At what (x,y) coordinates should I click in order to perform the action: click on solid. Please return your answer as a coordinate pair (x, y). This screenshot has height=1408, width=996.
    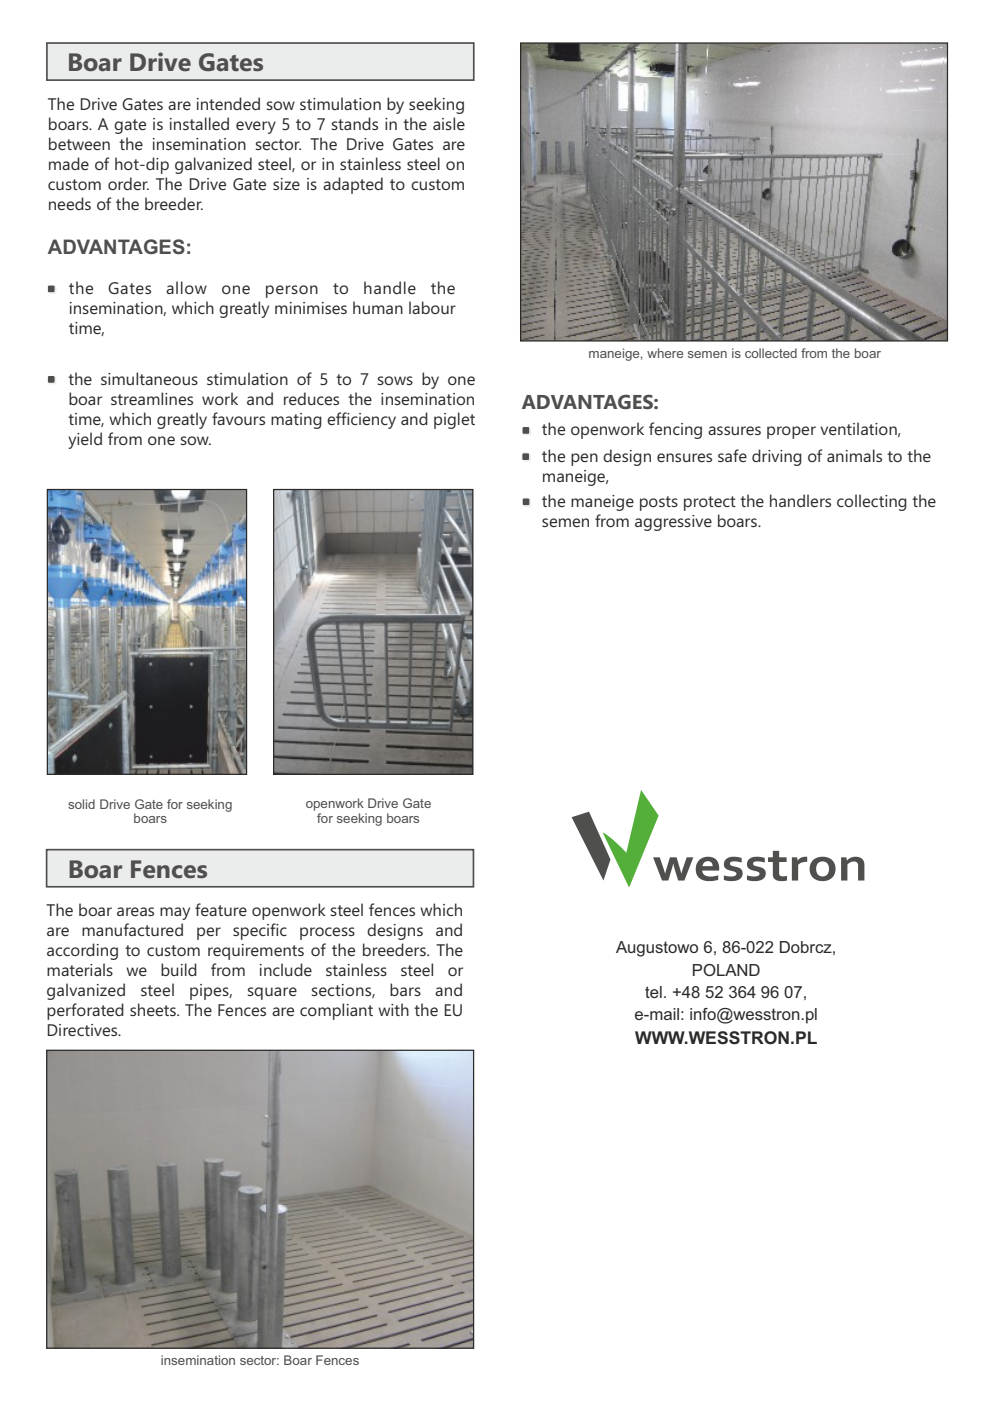
    Looking at the image, I should click on (81, 804).
